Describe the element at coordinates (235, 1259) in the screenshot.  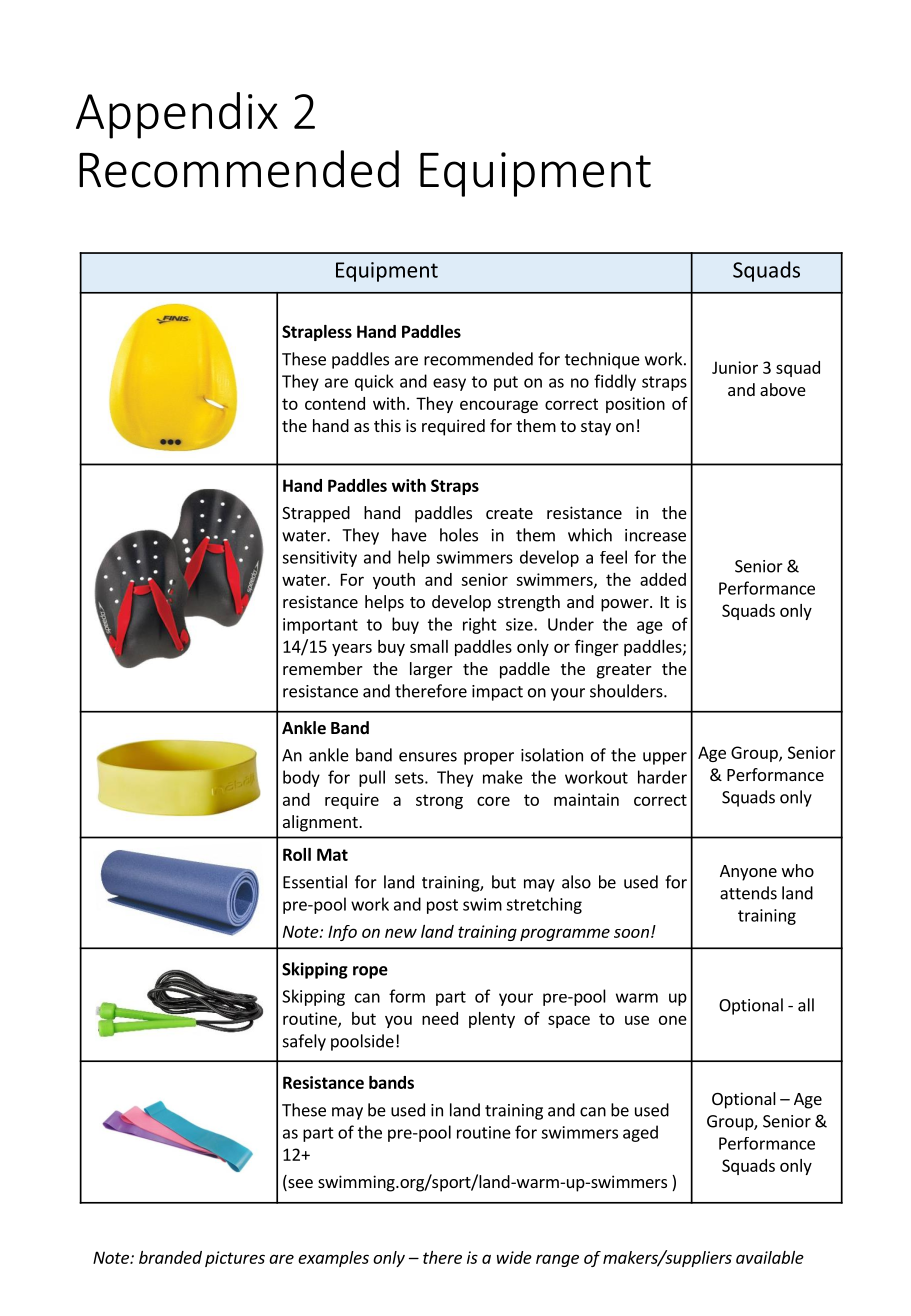
I see `pictures` at that location.
